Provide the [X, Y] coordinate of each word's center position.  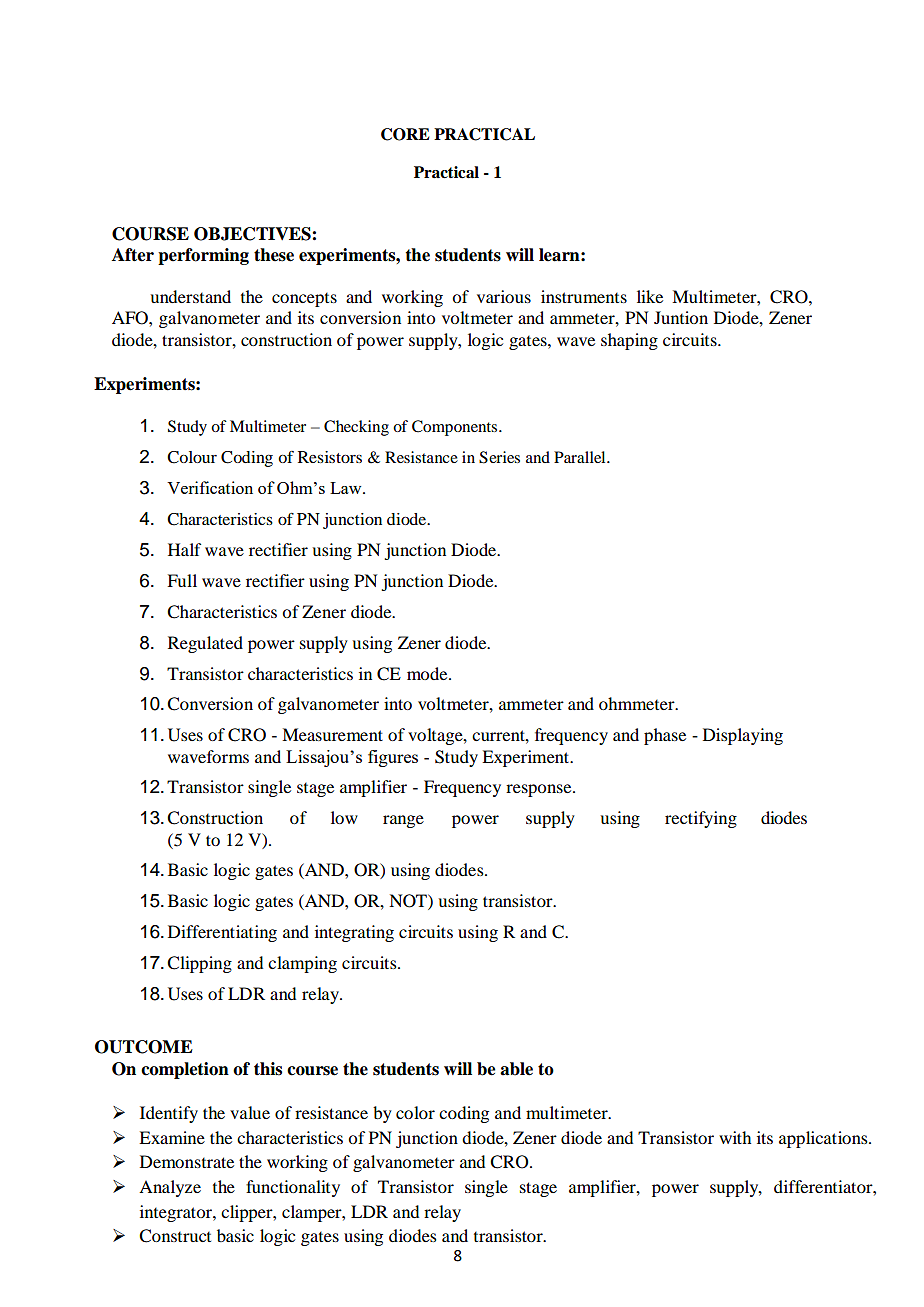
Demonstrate [187, 1161]
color [415, 1112]
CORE [405, 134]
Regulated [205, 644]
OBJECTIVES [253, 234]
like [650, 296]
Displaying [743, 736]
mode [428, 673]
